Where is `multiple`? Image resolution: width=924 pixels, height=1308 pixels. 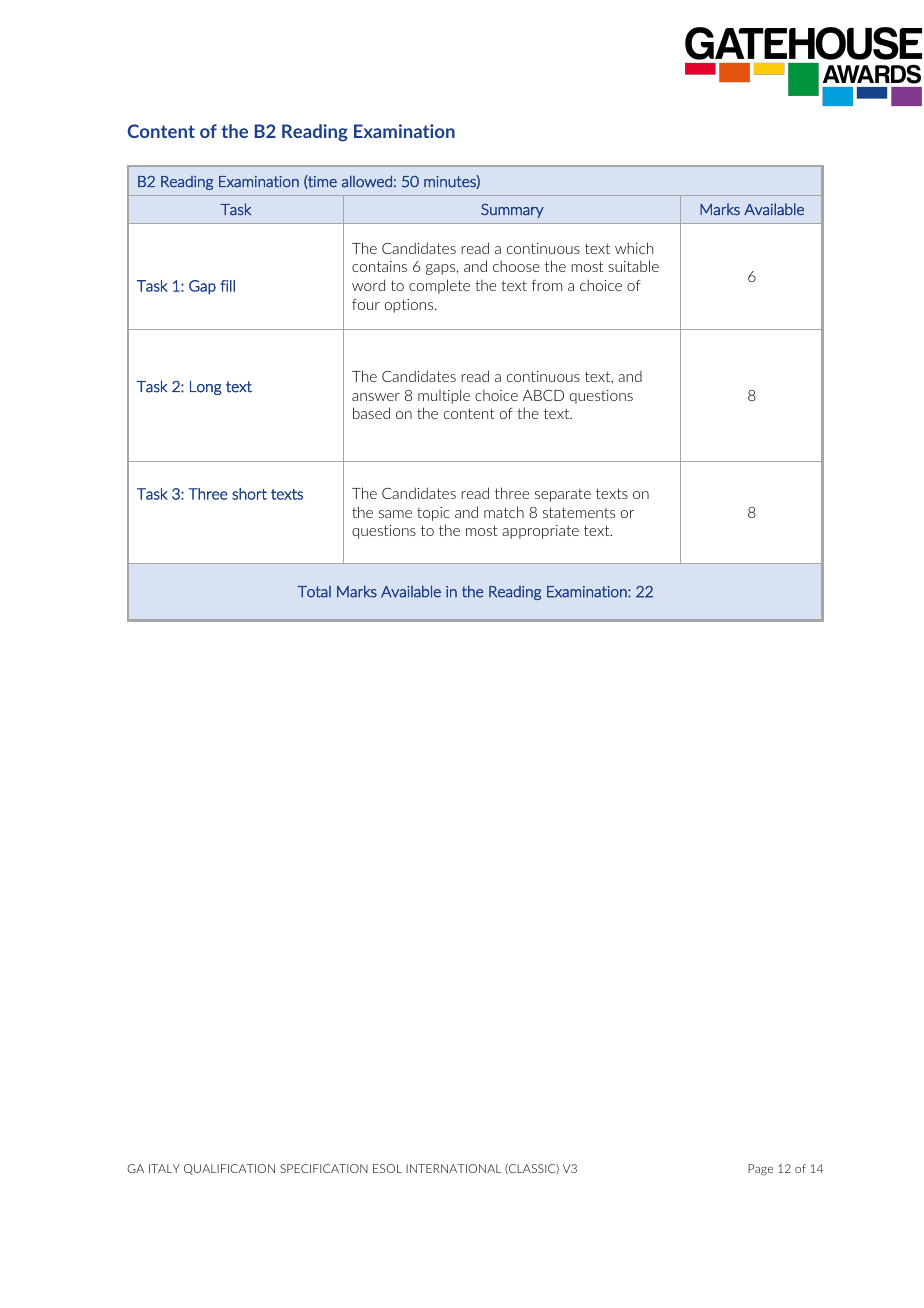
multiple is located at coordinates (444, 396).
